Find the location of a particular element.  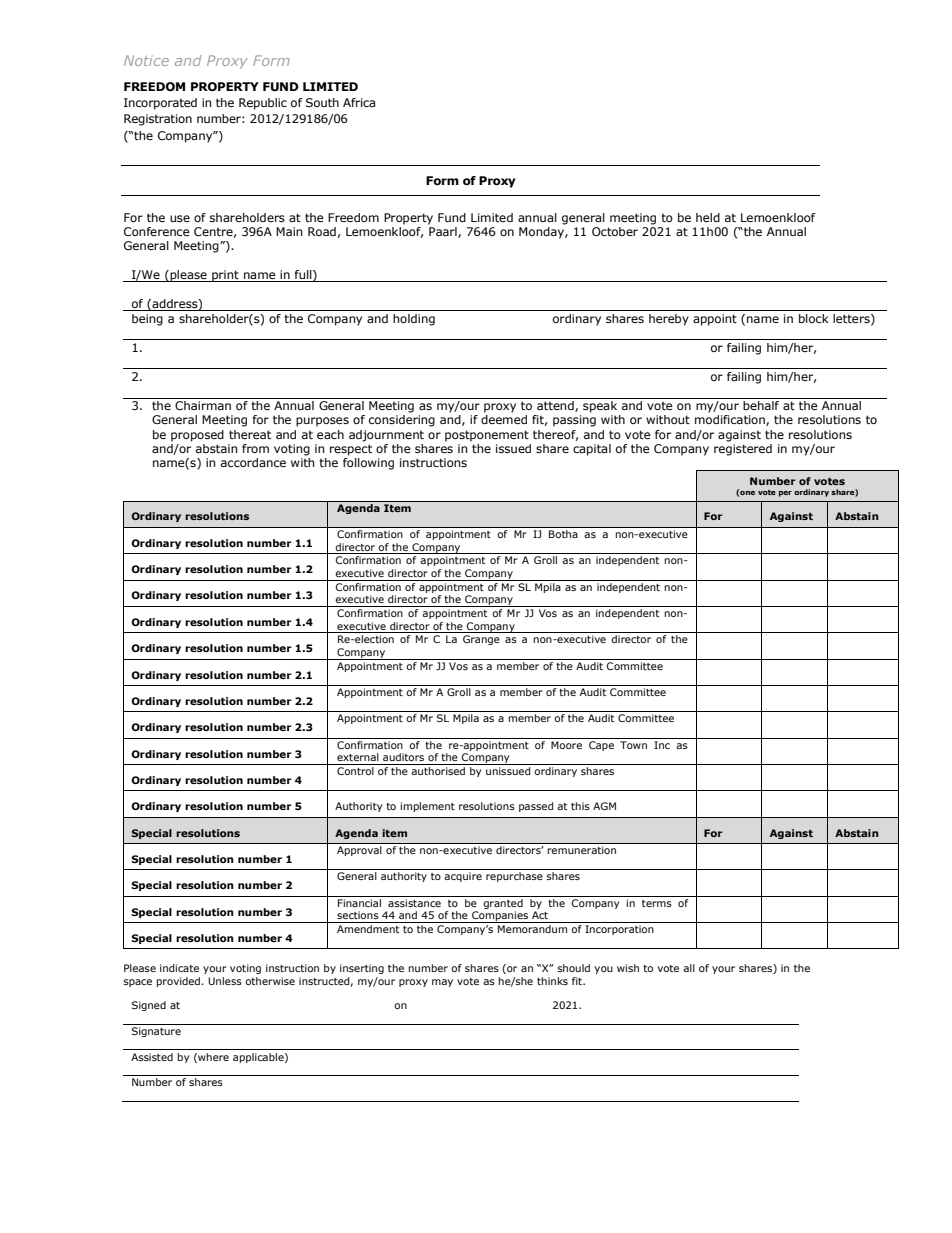

hereby is located at coordinates (669, 320).
